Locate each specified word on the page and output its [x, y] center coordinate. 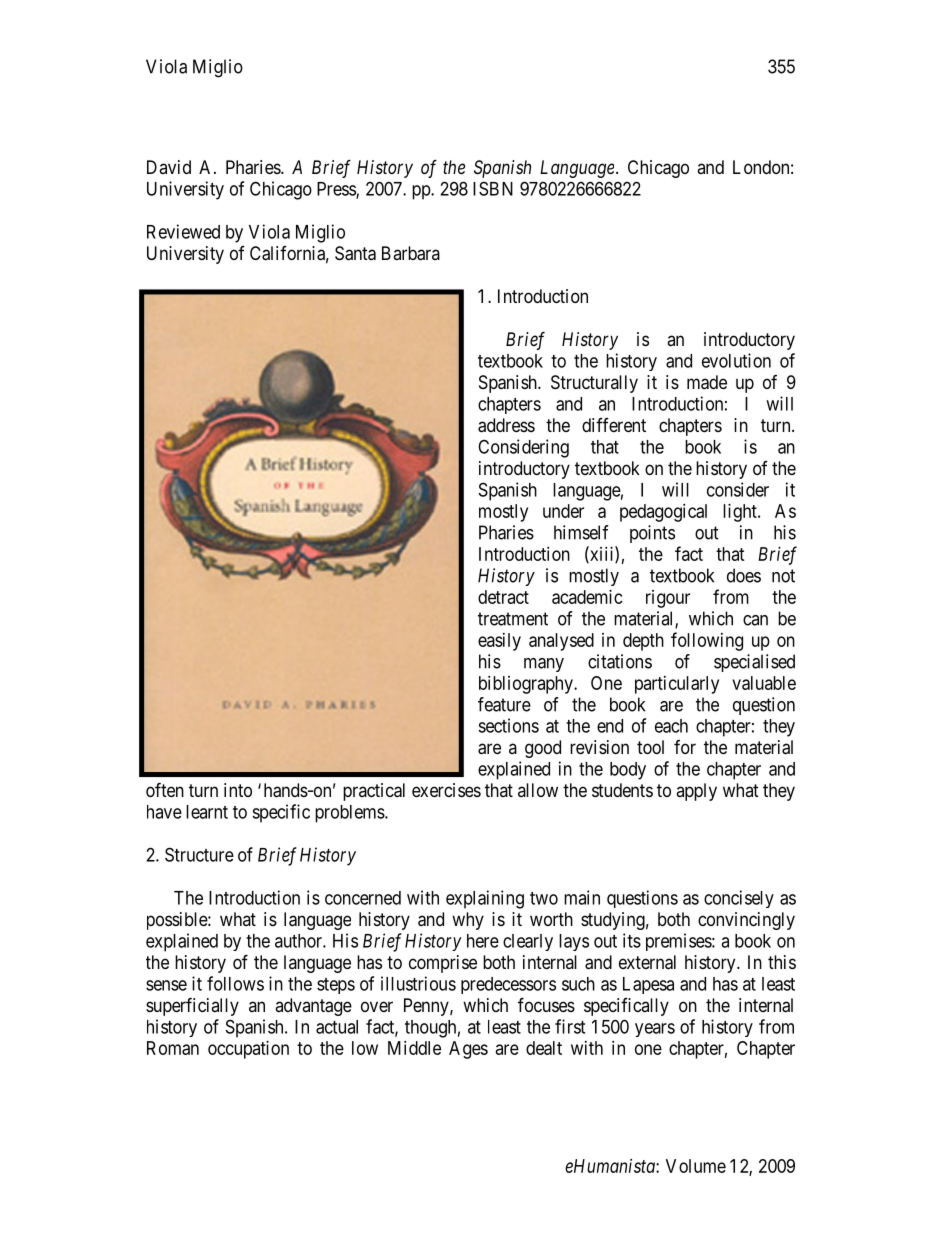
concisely [739, 899]
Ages [468, 1050]
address [506, 425]
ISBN [493, 188]
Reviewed [183, 231]
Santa [355, 253]
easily [499, 642]
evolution [736, 360]
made [707, 382]
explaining [485, 899]
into [238, 790]
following [707, 641]
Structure [199, 854]
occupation [248, 1050]
